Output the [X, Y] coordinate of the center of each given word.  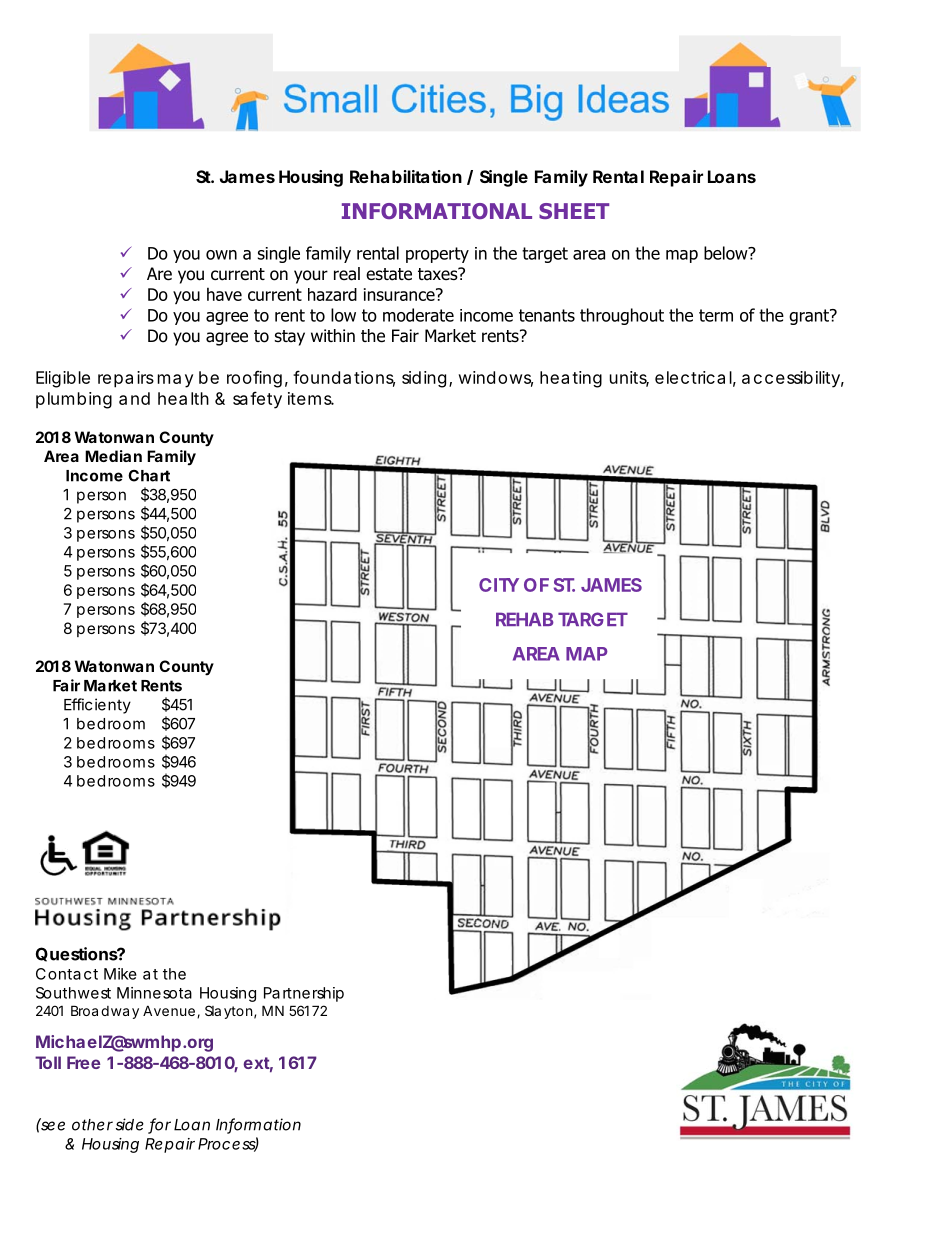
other [92, 1125]
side [130, 1124]
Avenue [169, 1010]
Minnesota [154, 993]
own [221, 255]
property [437, 255]
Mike [120, 974]
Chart [149, 476]
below [727, 253]
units [629, 378]
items [311, 398]
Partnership [304, 994]
